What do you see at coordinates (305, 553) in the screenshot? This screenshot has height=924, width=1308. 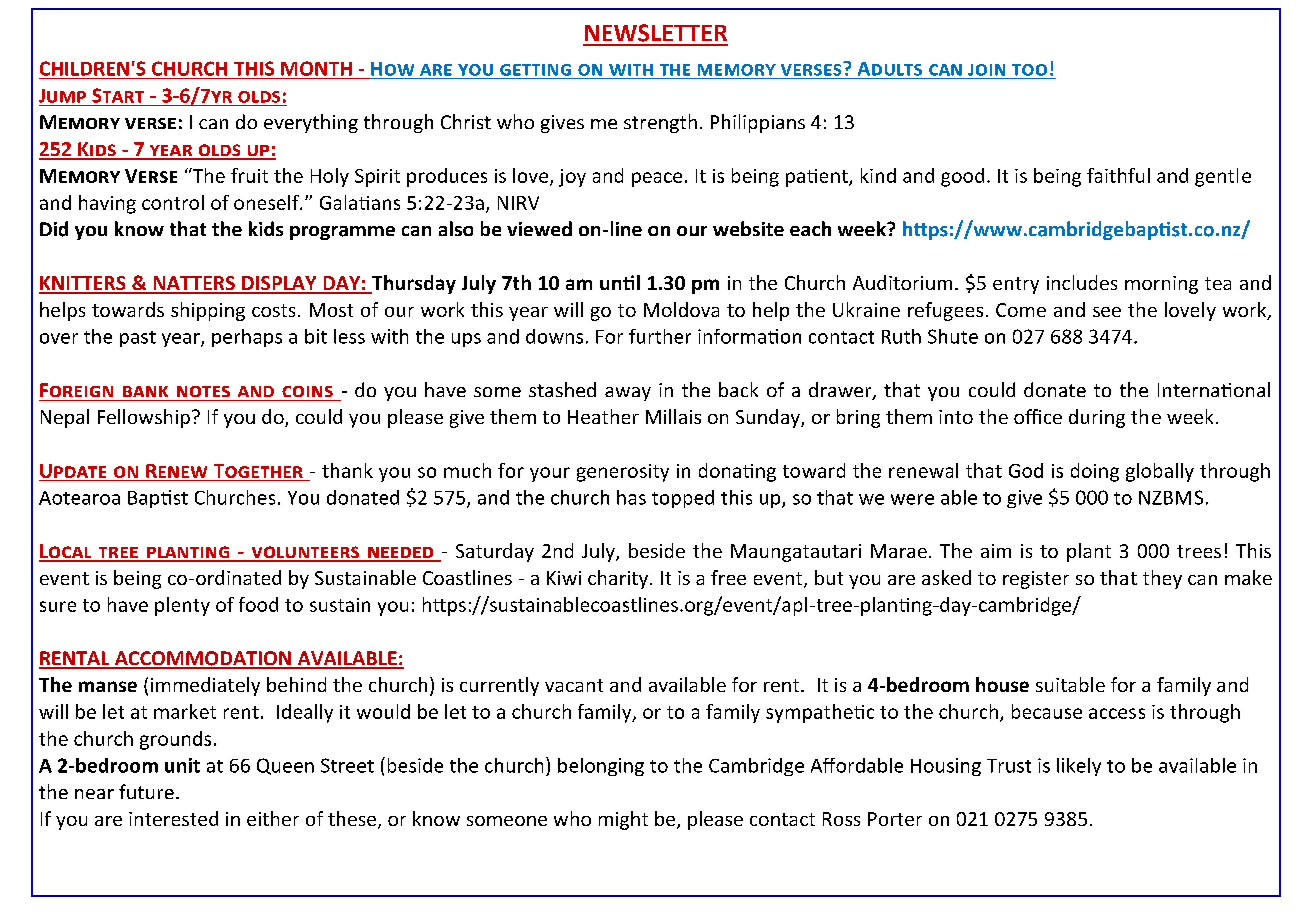 I see `volunteers` at bounding box center [305, 553].
